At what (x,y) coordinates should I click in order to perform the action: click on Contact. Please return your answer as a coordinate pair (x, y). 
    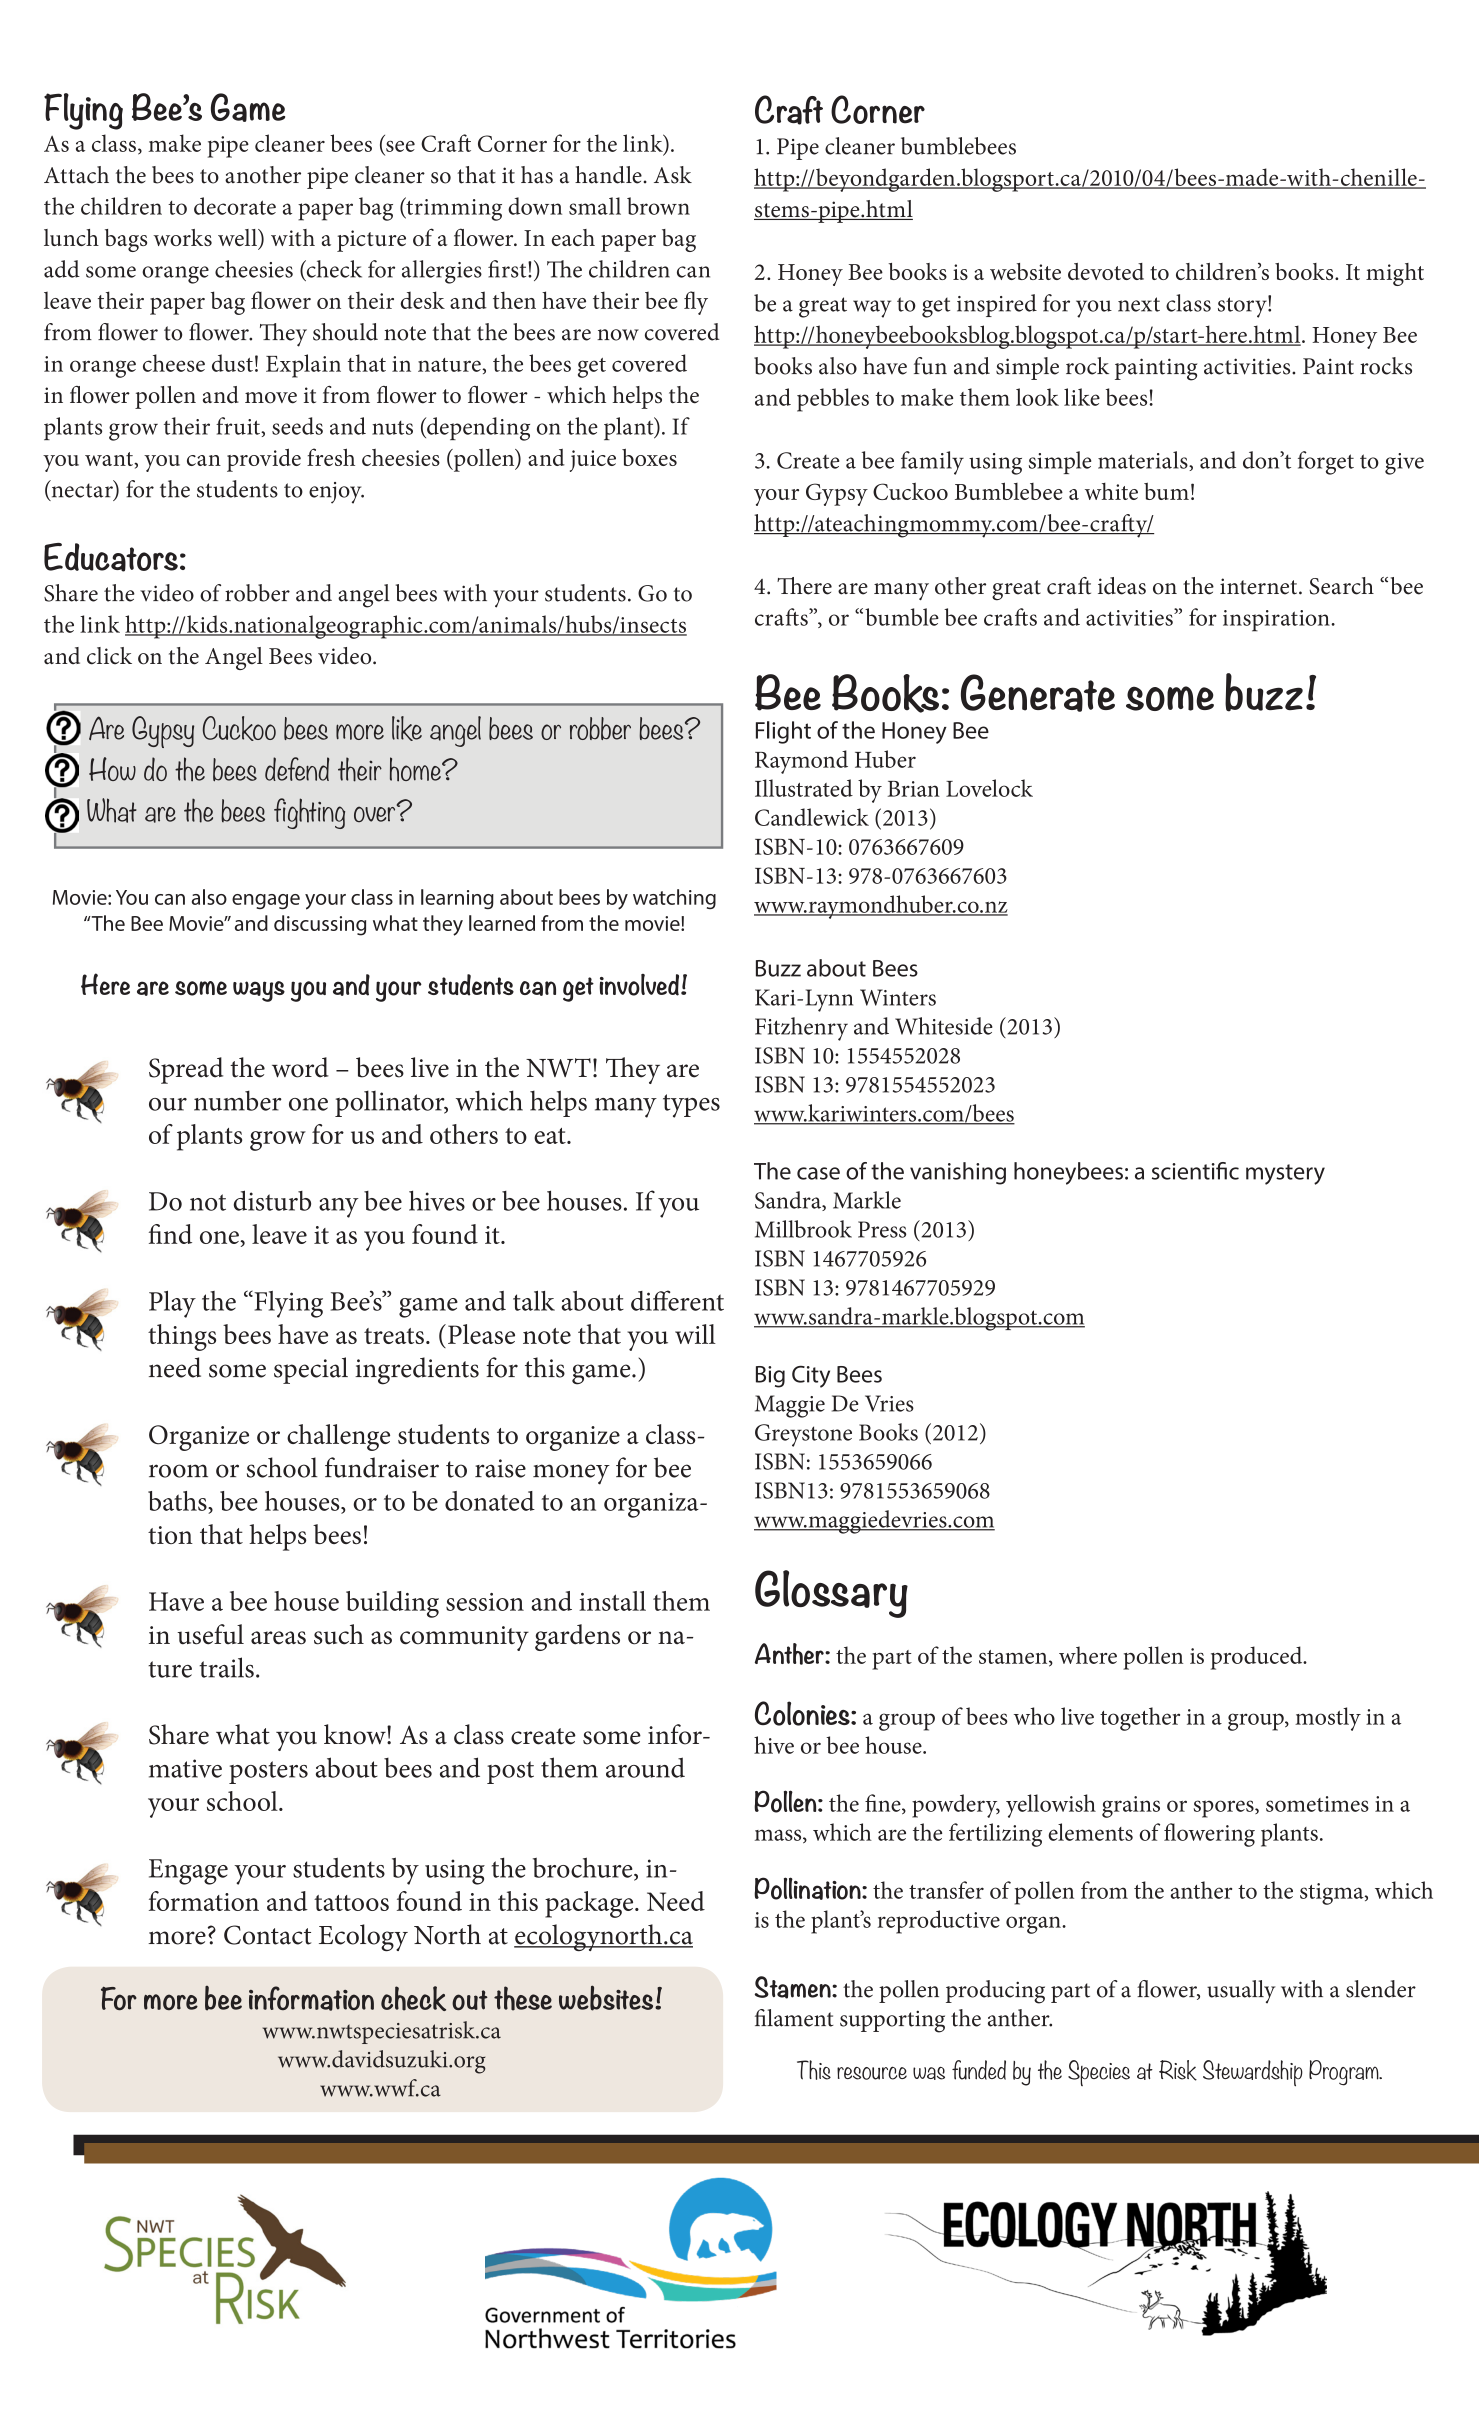
    Looking at the image, I should click on (267, 1935).
